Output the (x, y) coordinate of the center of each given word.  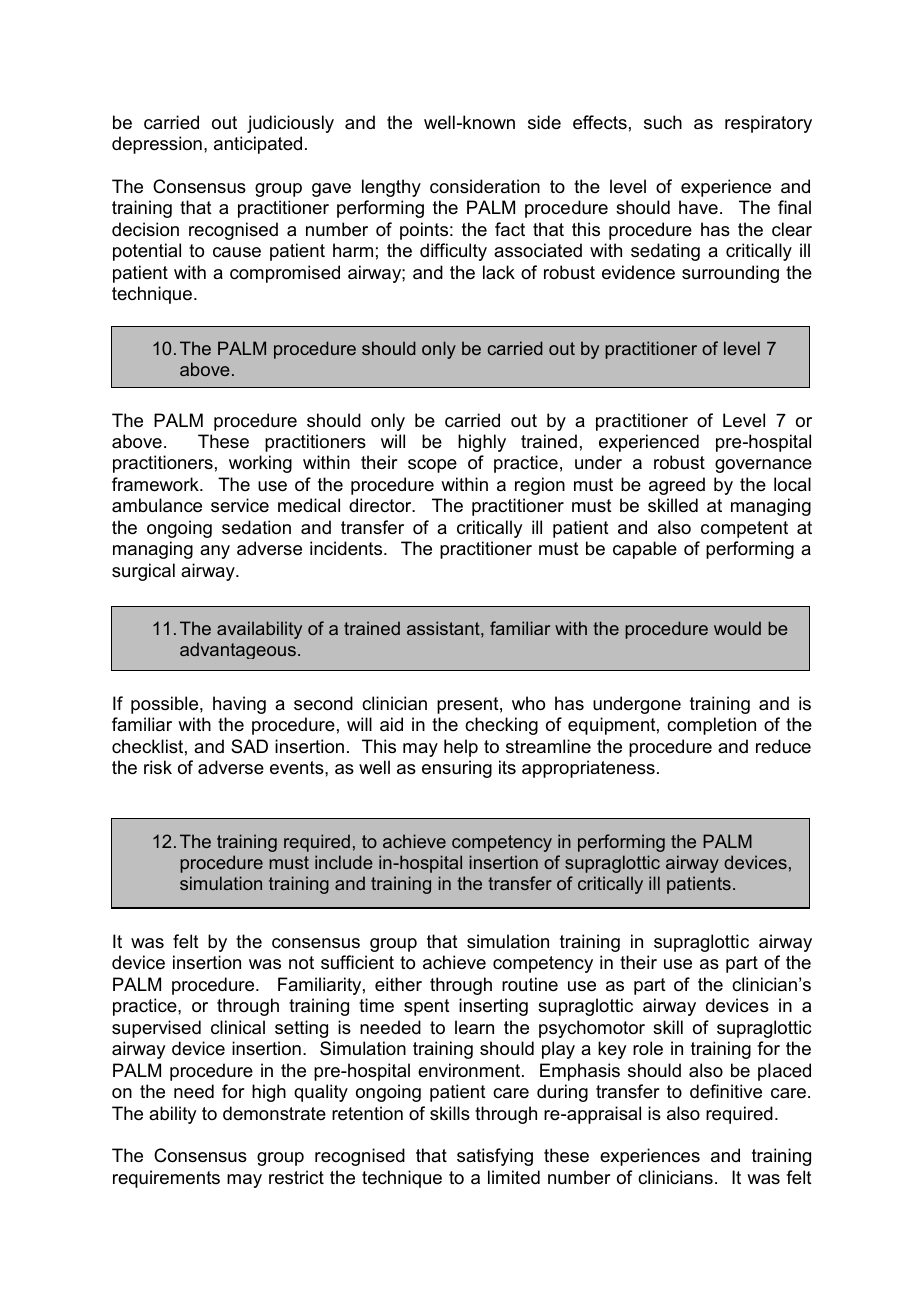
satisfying (495, 1157)
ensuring (457, 769)
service (240, 505)
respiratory (768, 124)
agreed (677, 486)
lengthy (391, 188)
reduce (783, 746)
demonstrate (274, 1113)
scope (432, 466)
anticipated (258, 145)
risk (158, 767)
